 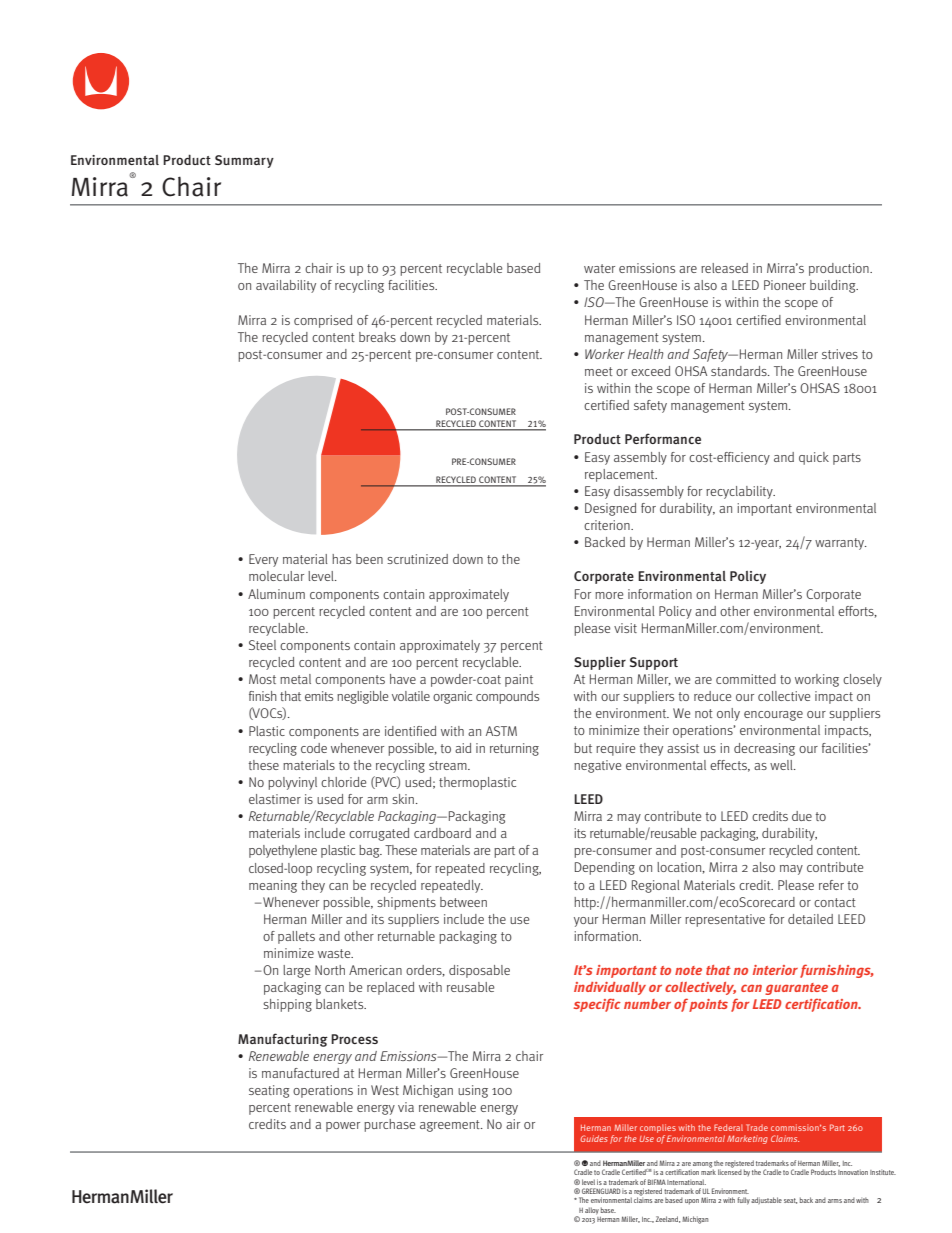 What do you see at coordinates (621, 475) in the screenshot?
I see `replacement` at bounding box center [621, 475].
